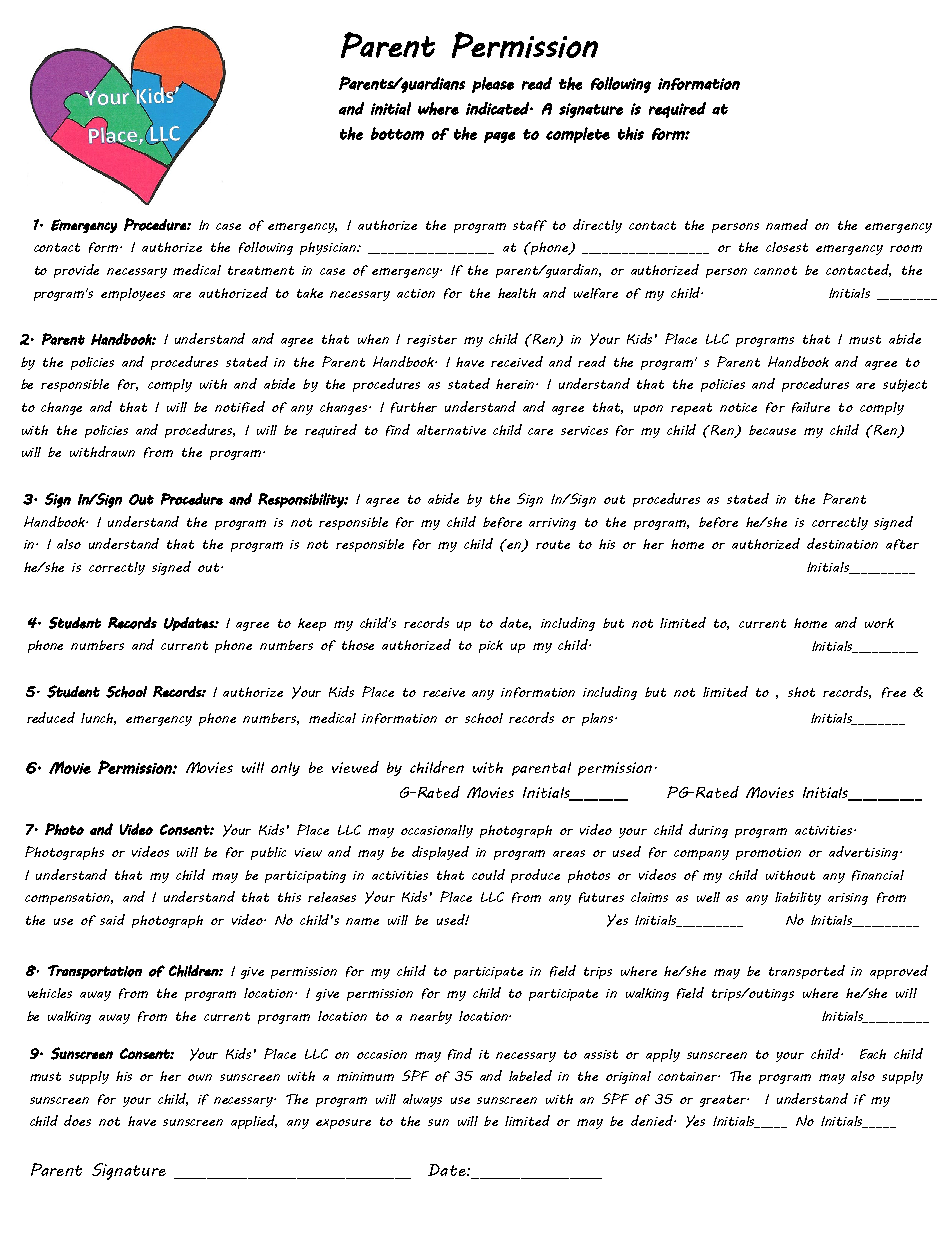 The height and width of the image is (1233, 952). Describe the element at coordinates (422, 1100) in the image. I see `always` at that location.
